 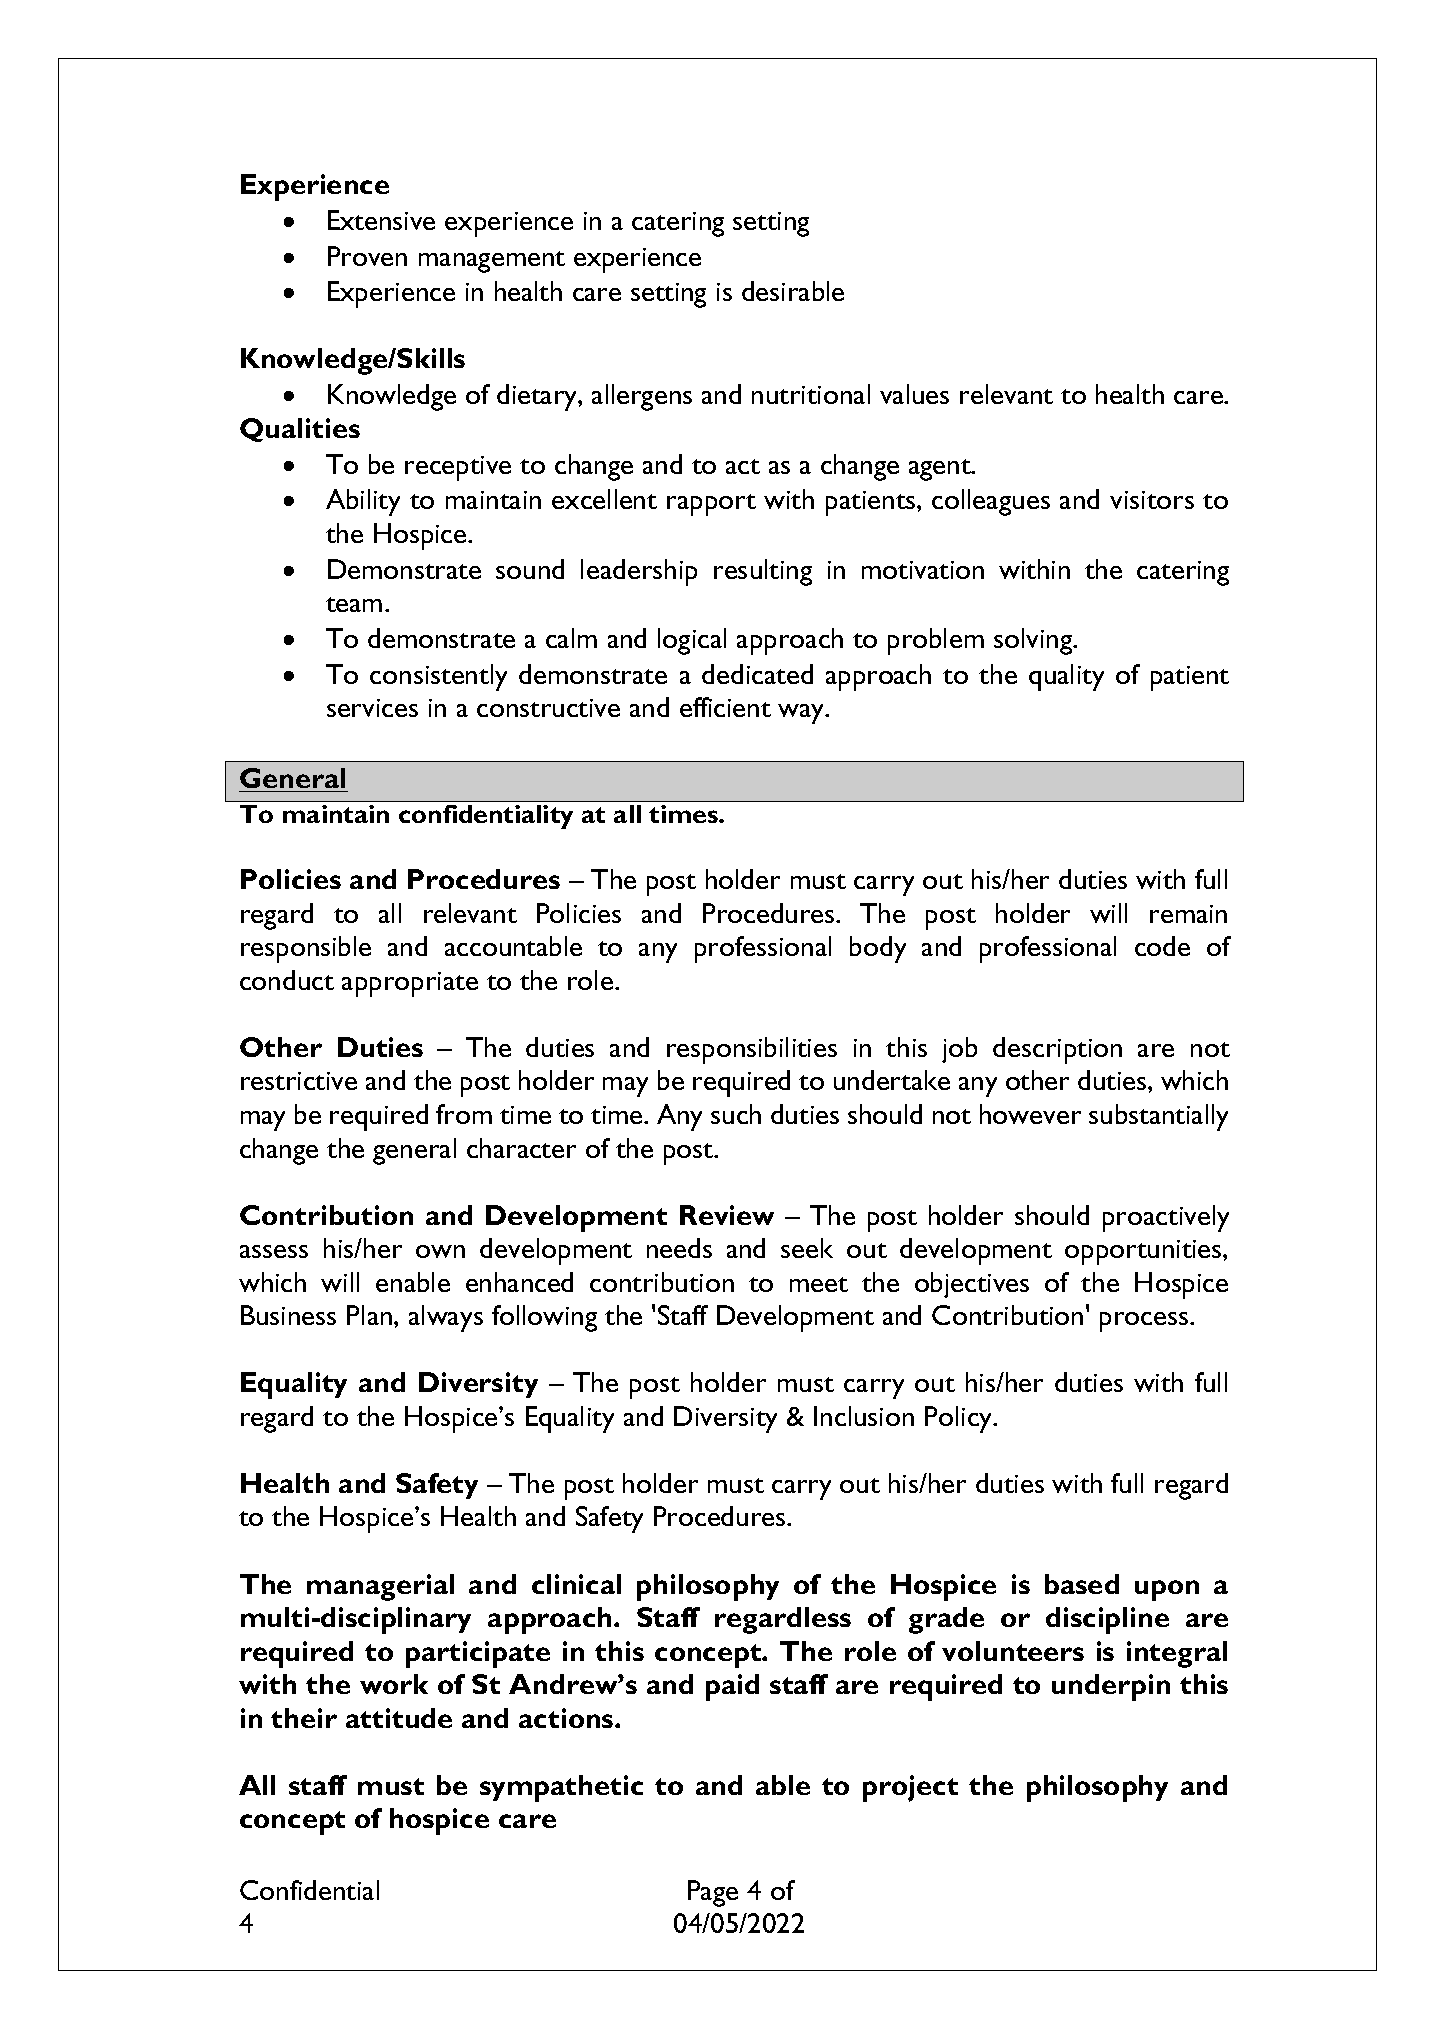 I want to click on services, so click(x=372, y=708).
